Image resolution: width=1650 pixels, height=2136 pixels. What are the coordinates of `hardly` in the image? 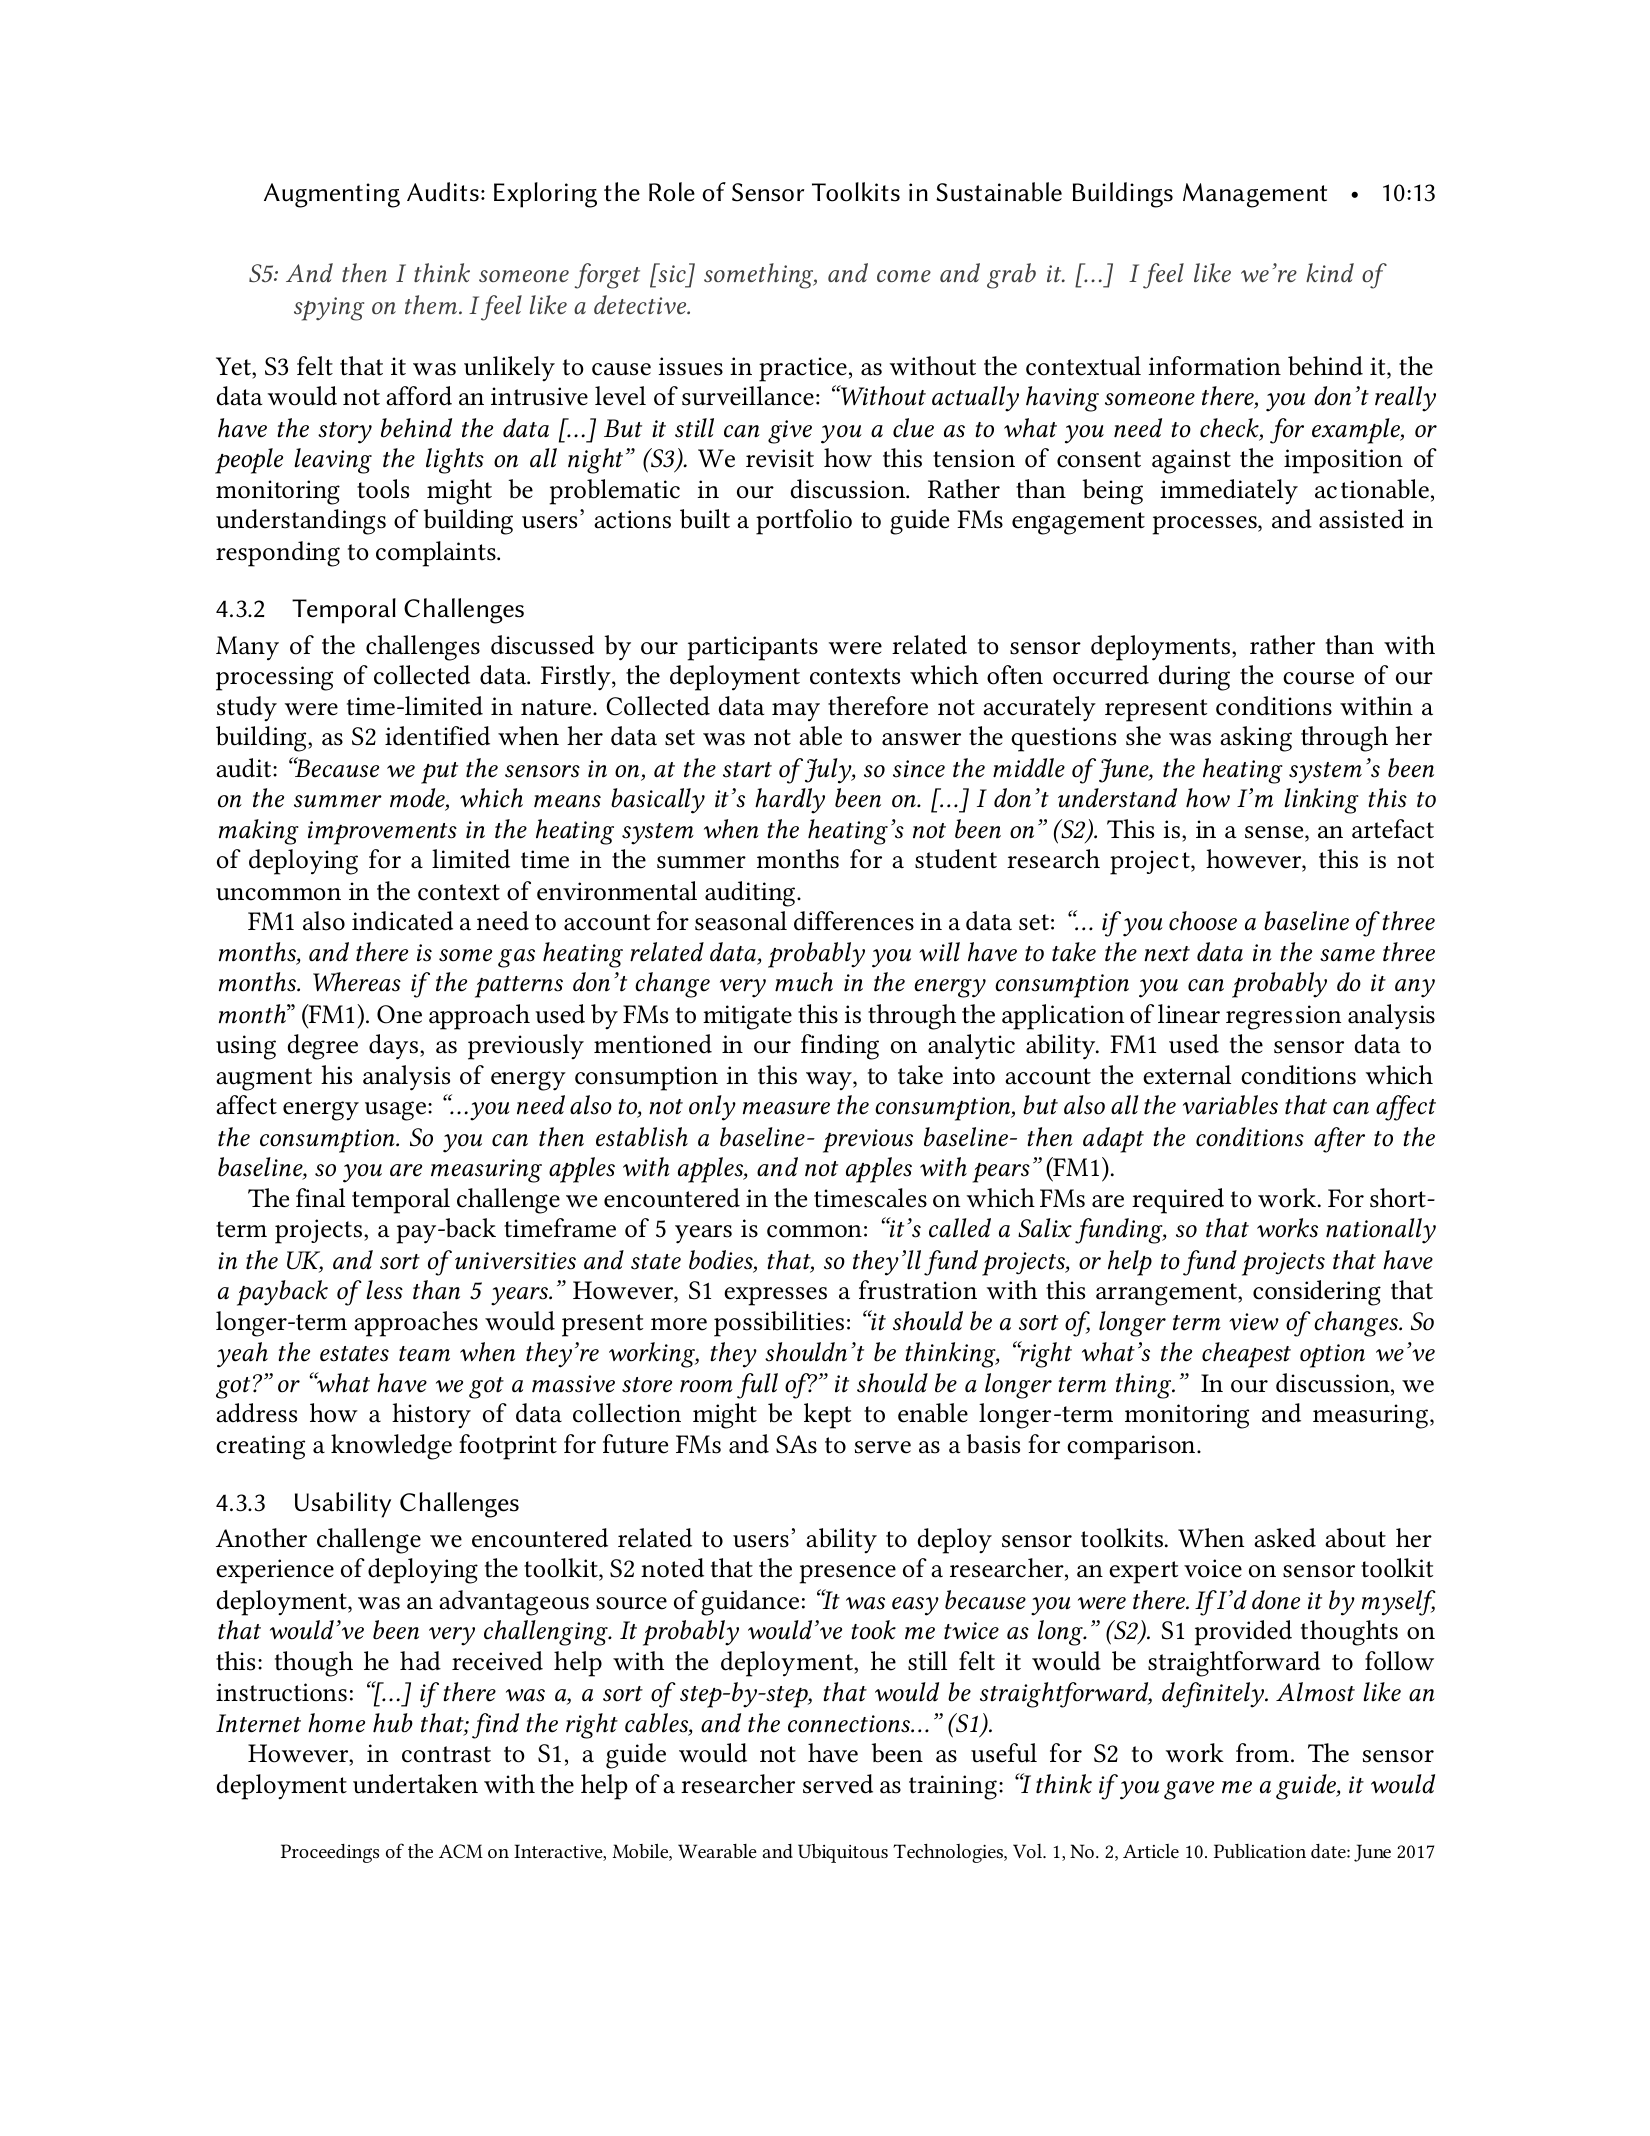 It's located at (790, 801).
